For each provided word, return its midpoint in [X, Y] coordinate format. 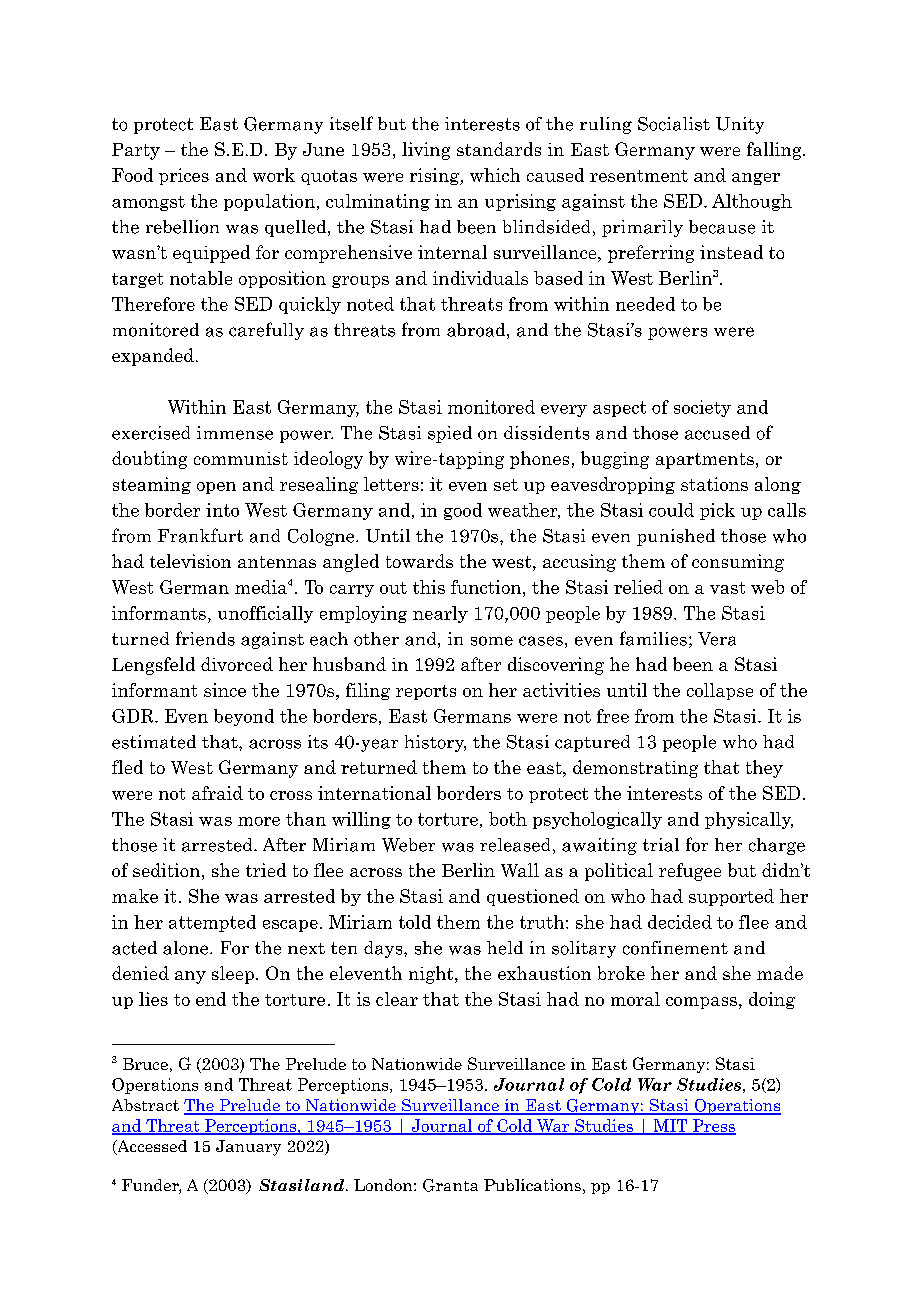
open [216, 488]
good [463, 511]
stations [714, 484]
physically [749, 820]
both [508, 819]
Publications [532, 1185]
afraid [217, 793]
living [426, 151]
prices [184, 176]
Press [713, 1126]
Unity [740, 125]
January [248, 1148]
